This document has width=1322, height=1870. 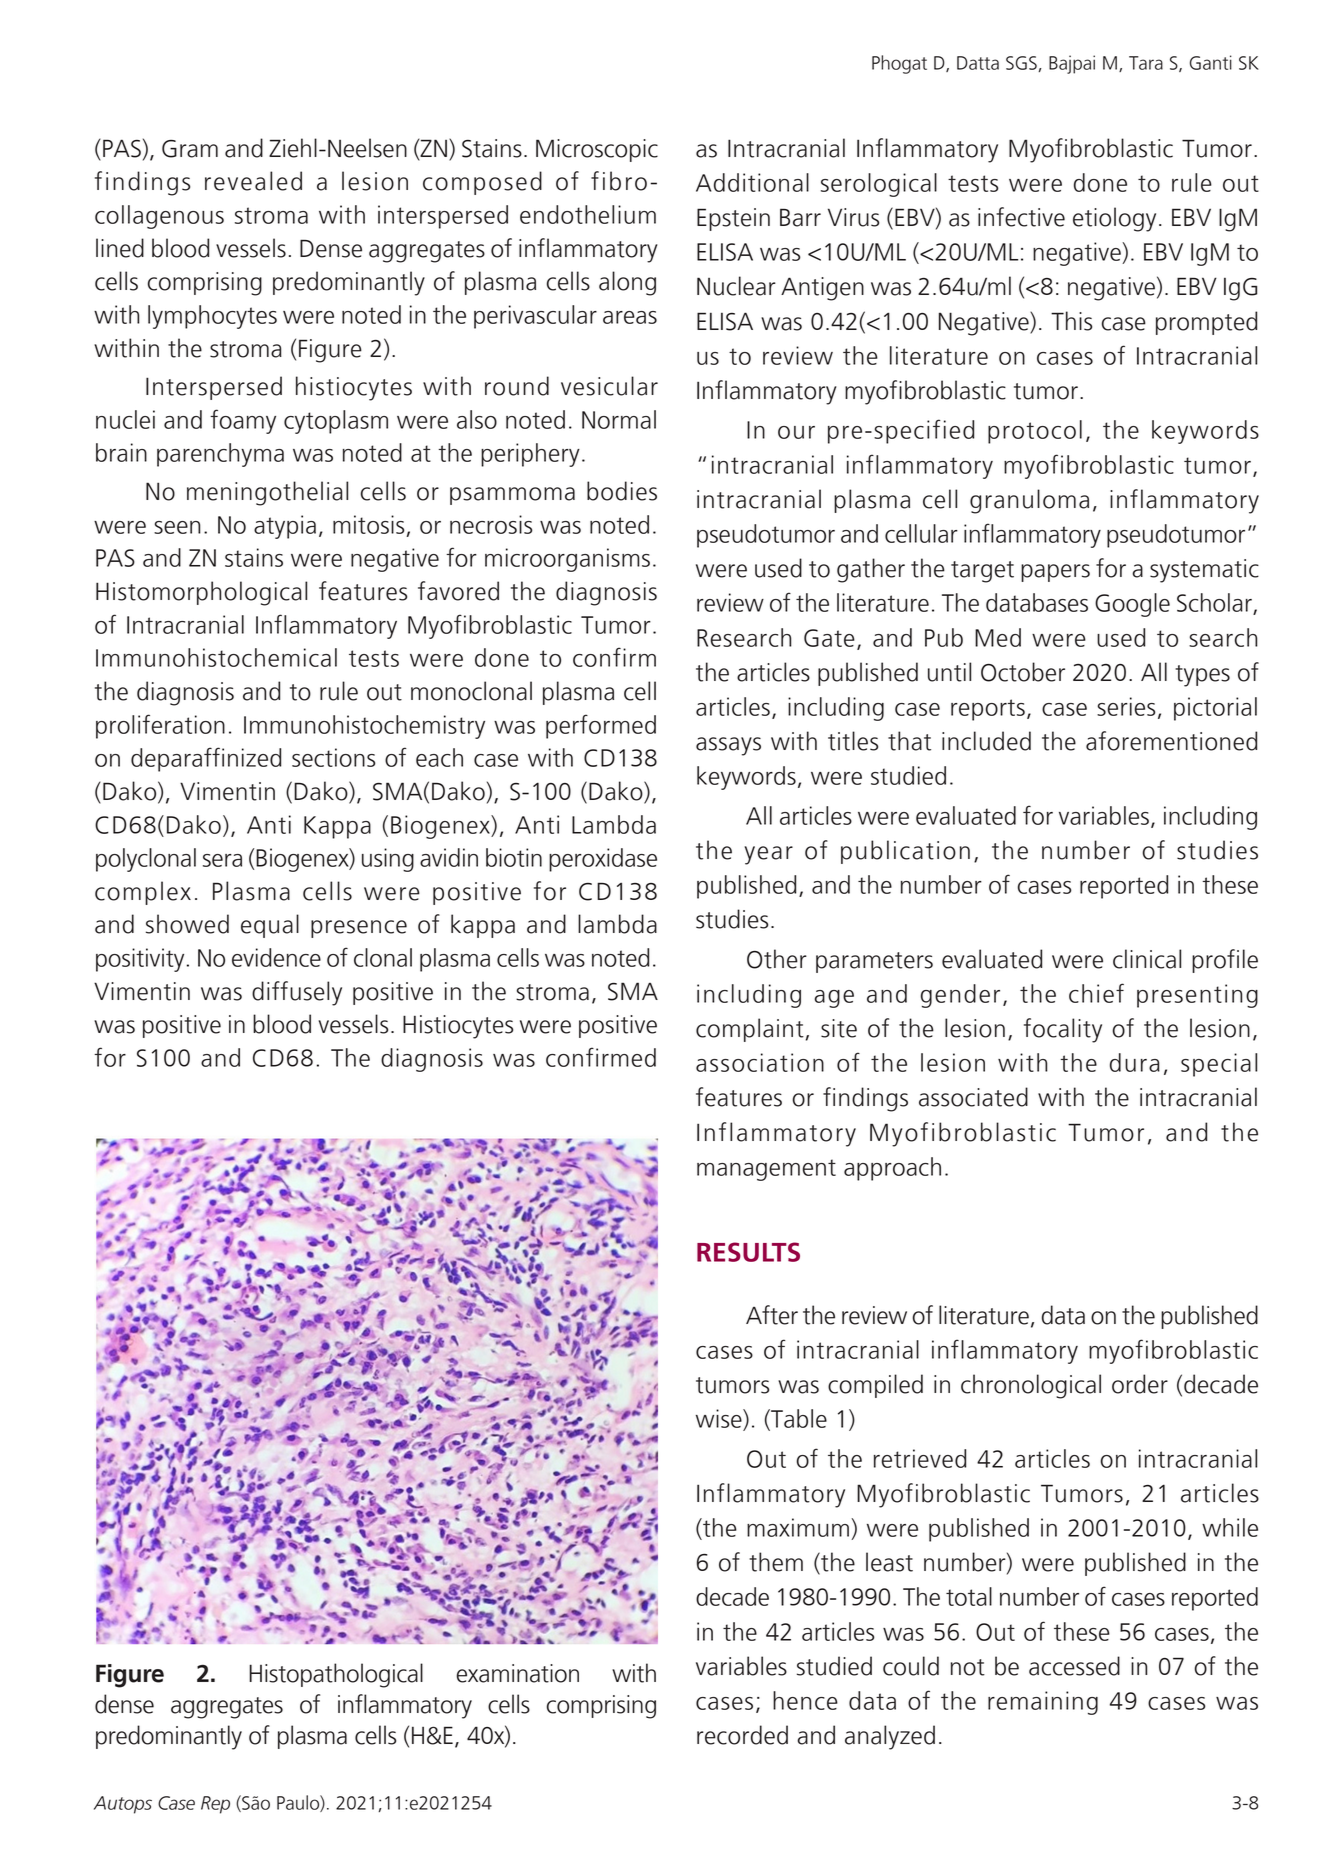 What do you see at coordinates (336, 1675) in the document?
I see `Histopathological` at bounding box center [336, 1675].
